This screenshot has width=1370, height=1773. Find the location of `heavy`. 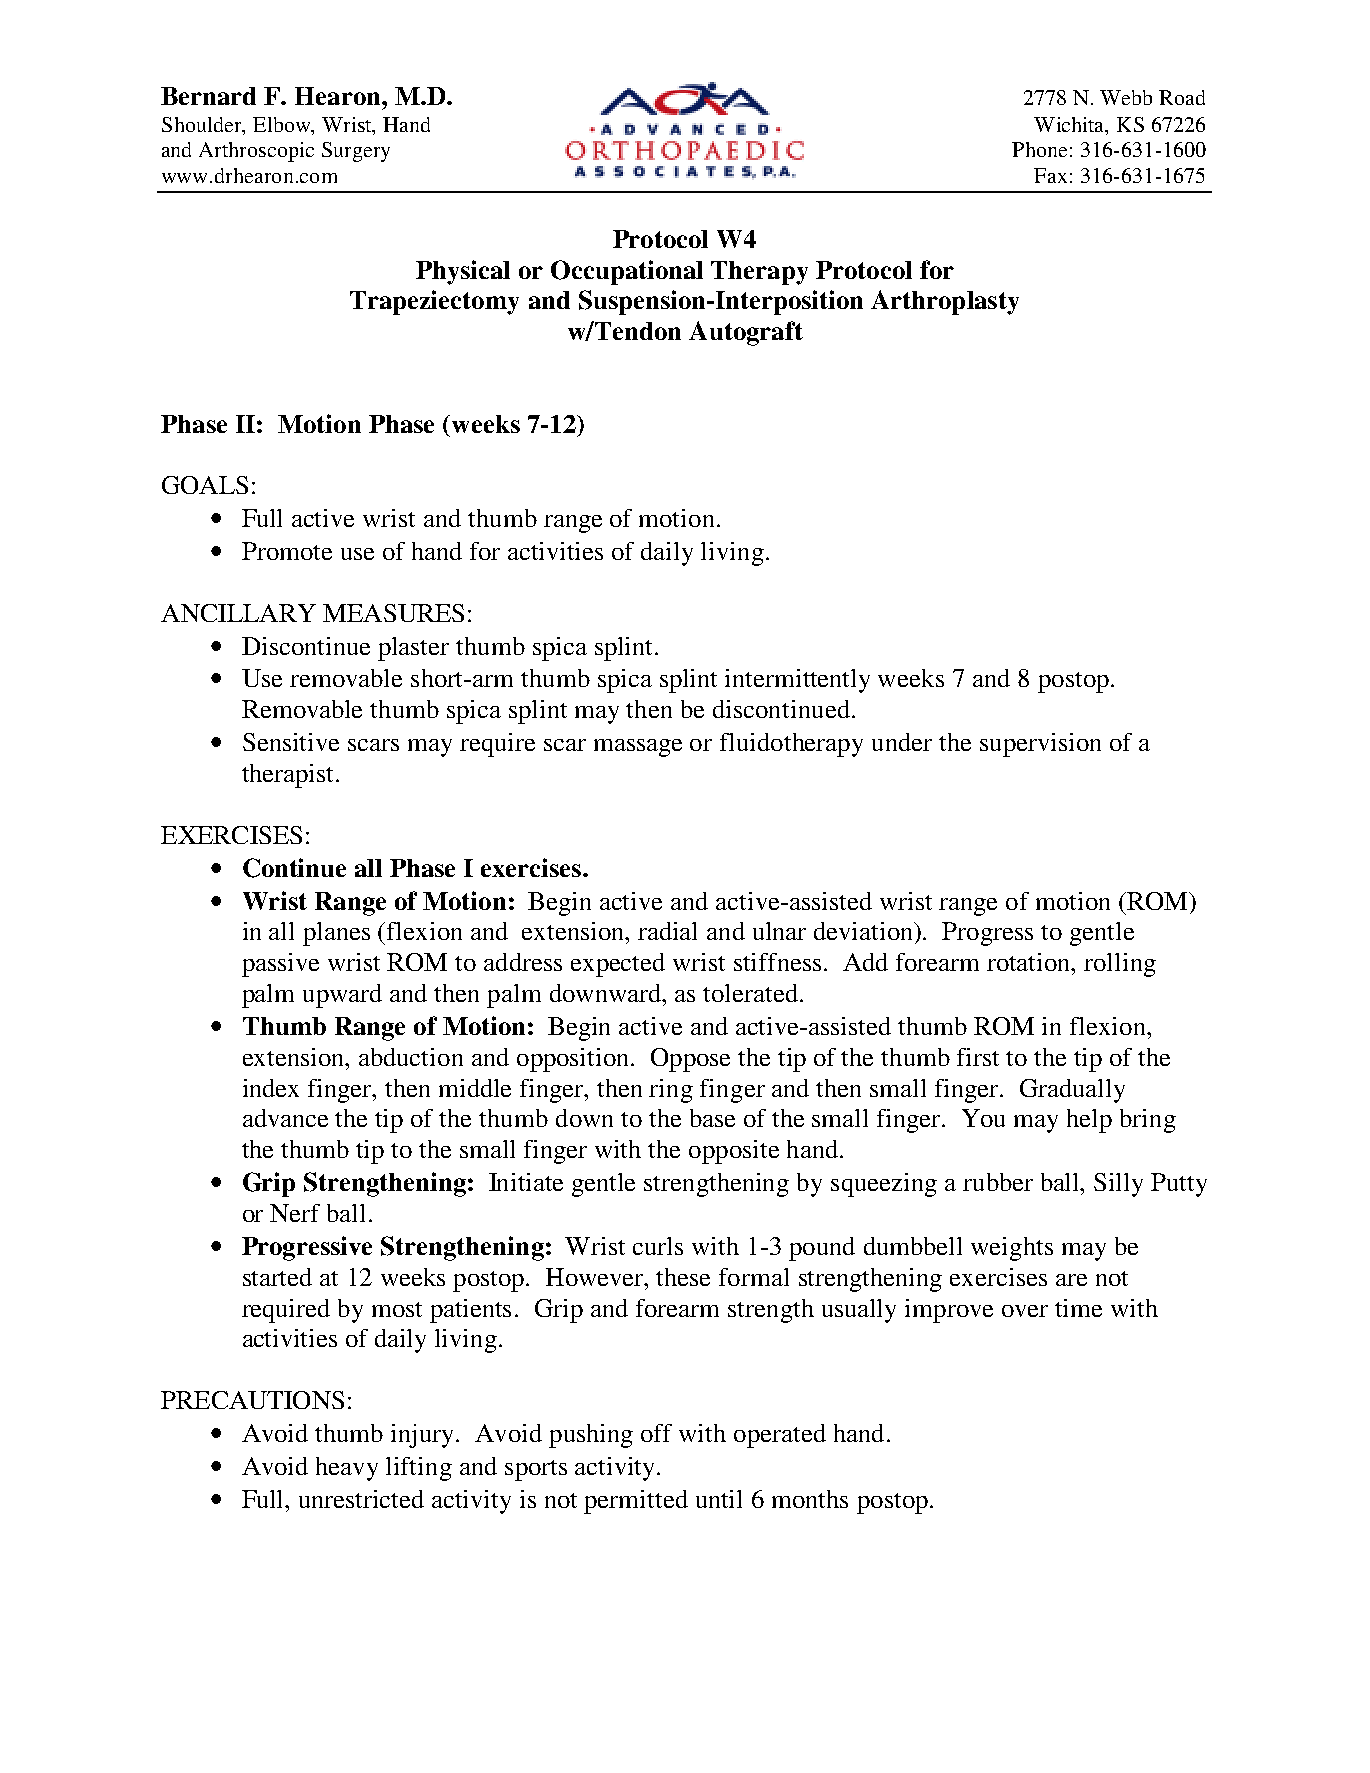

heavy is located at coordinates (347, 1469).
